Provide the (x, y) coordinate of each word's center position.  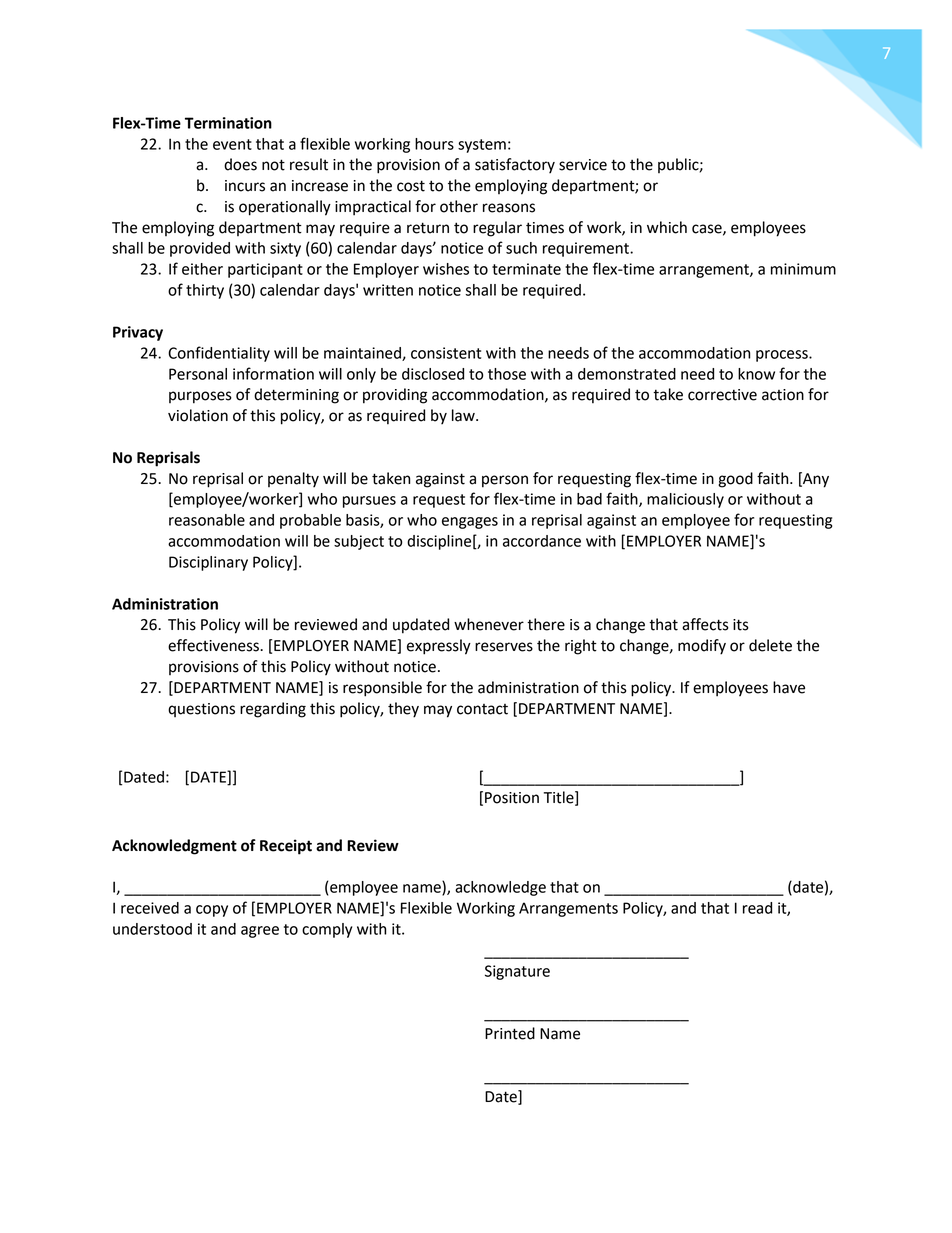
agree (260, 932)
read (757, 908)
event (232, 144)
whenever (489, 624)
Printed (510, 1033)
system (482, 146)
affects (705, 624)
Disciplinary (208, 563)
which (667, 227)
